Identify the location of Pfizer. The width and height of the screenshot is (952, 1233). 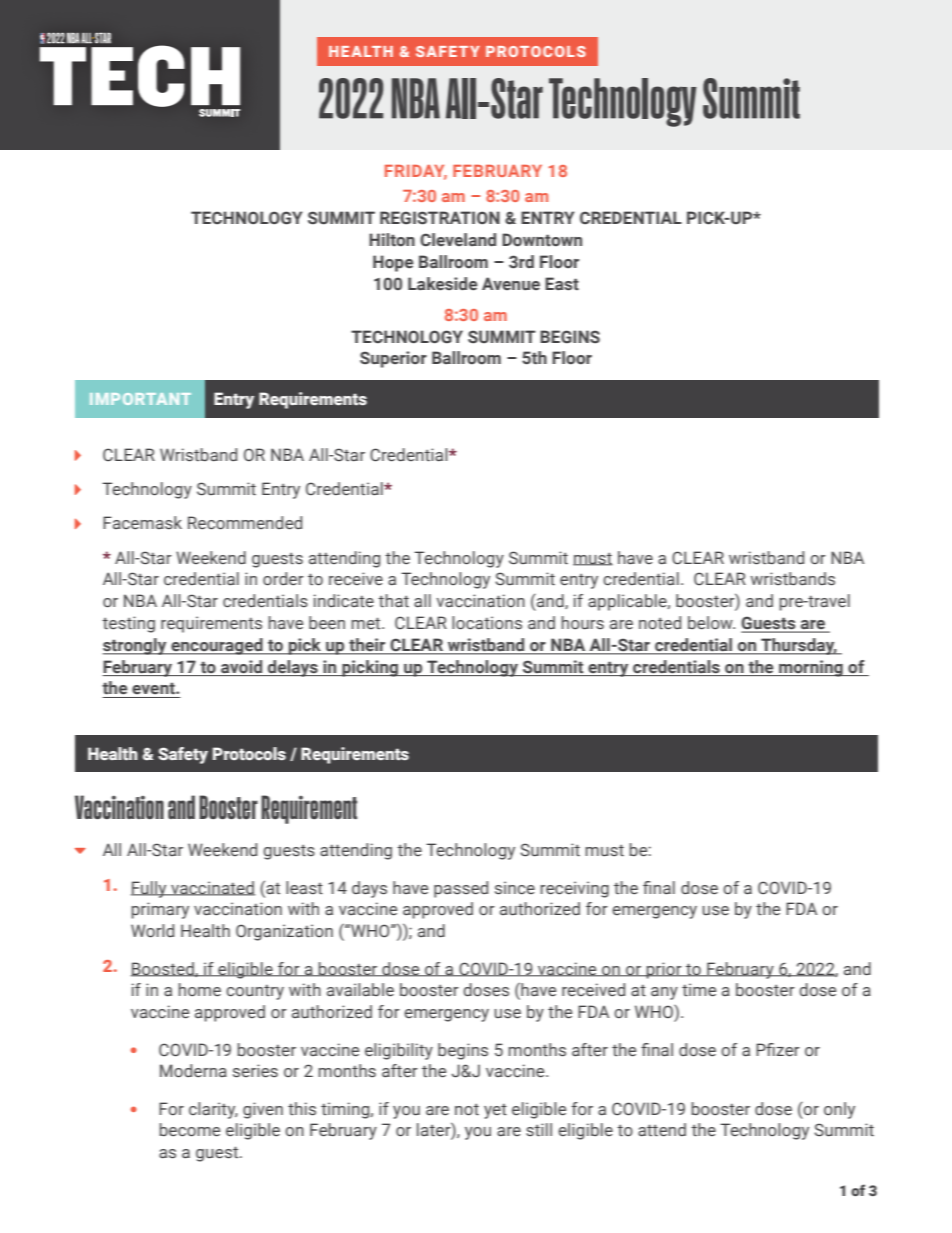
(778, 1050).
